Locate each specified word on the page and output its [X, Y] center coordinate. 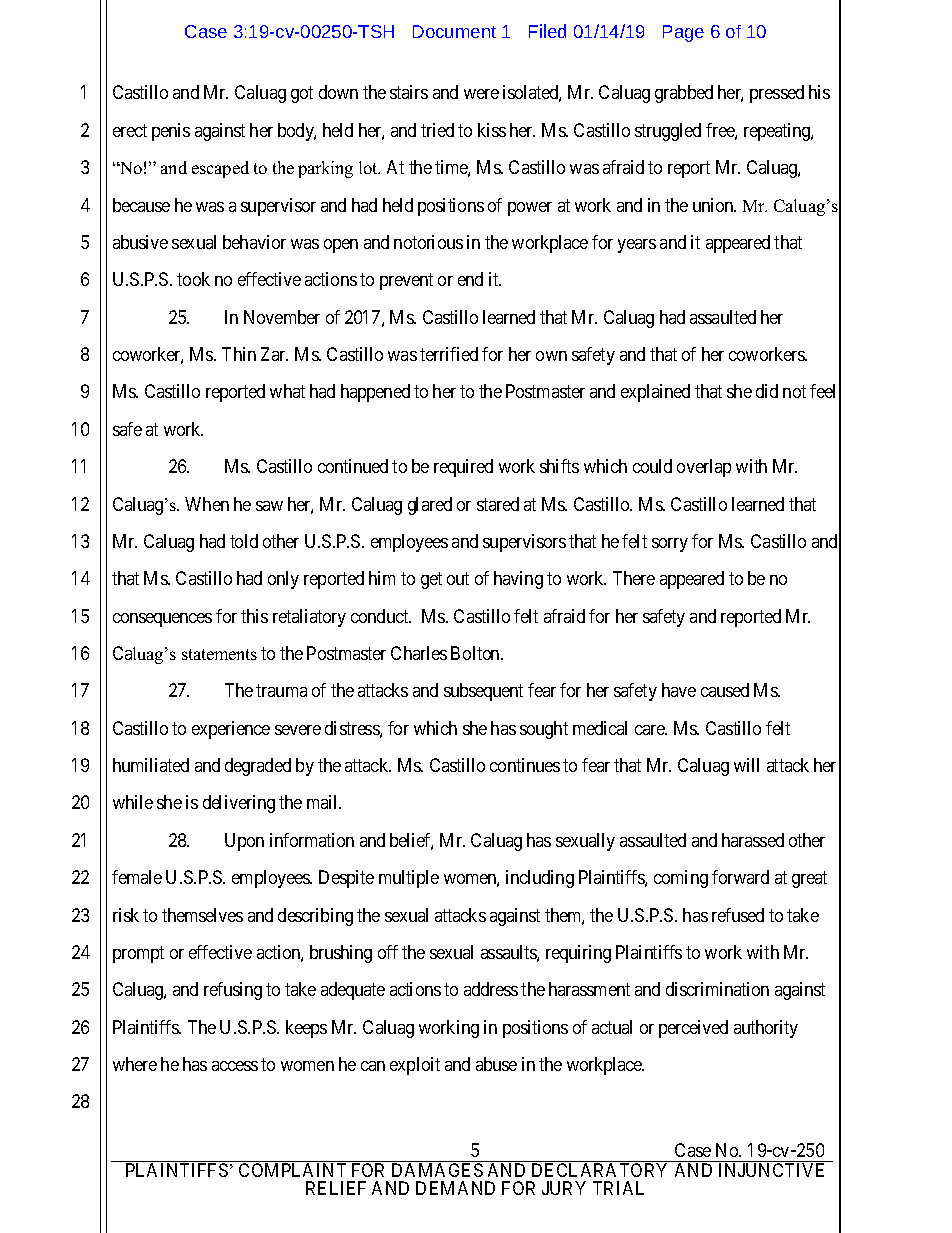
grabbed [684, 94]
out [458, 578]
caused [725, 690]
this [254, 616]
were [481, 94]
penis [171, 132]
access [235, 1066]
